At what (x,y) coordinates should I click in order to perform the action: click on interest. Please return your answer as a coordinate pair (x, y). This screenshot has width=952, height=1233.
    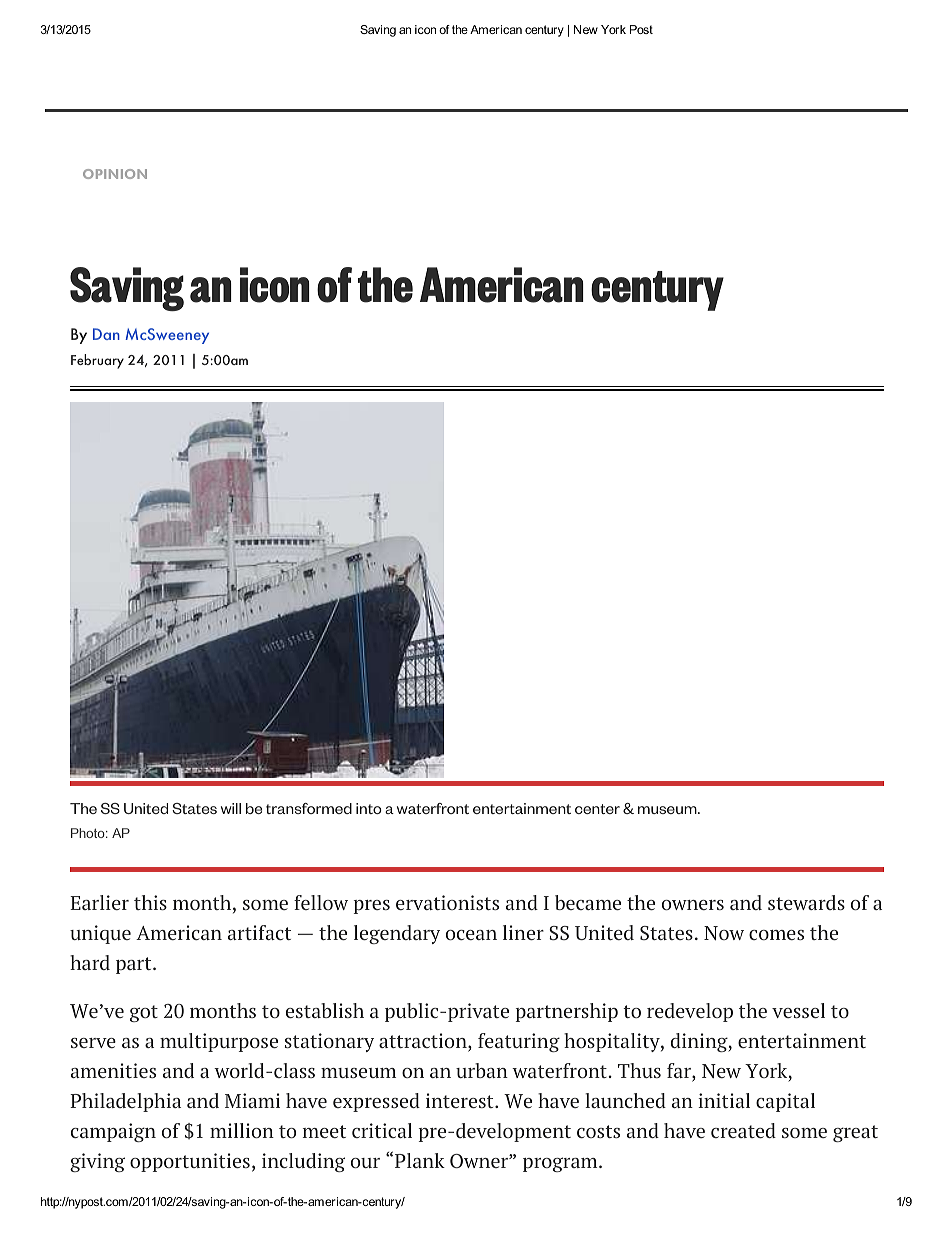
    Looking at the image, I should click on (461, 1100).
